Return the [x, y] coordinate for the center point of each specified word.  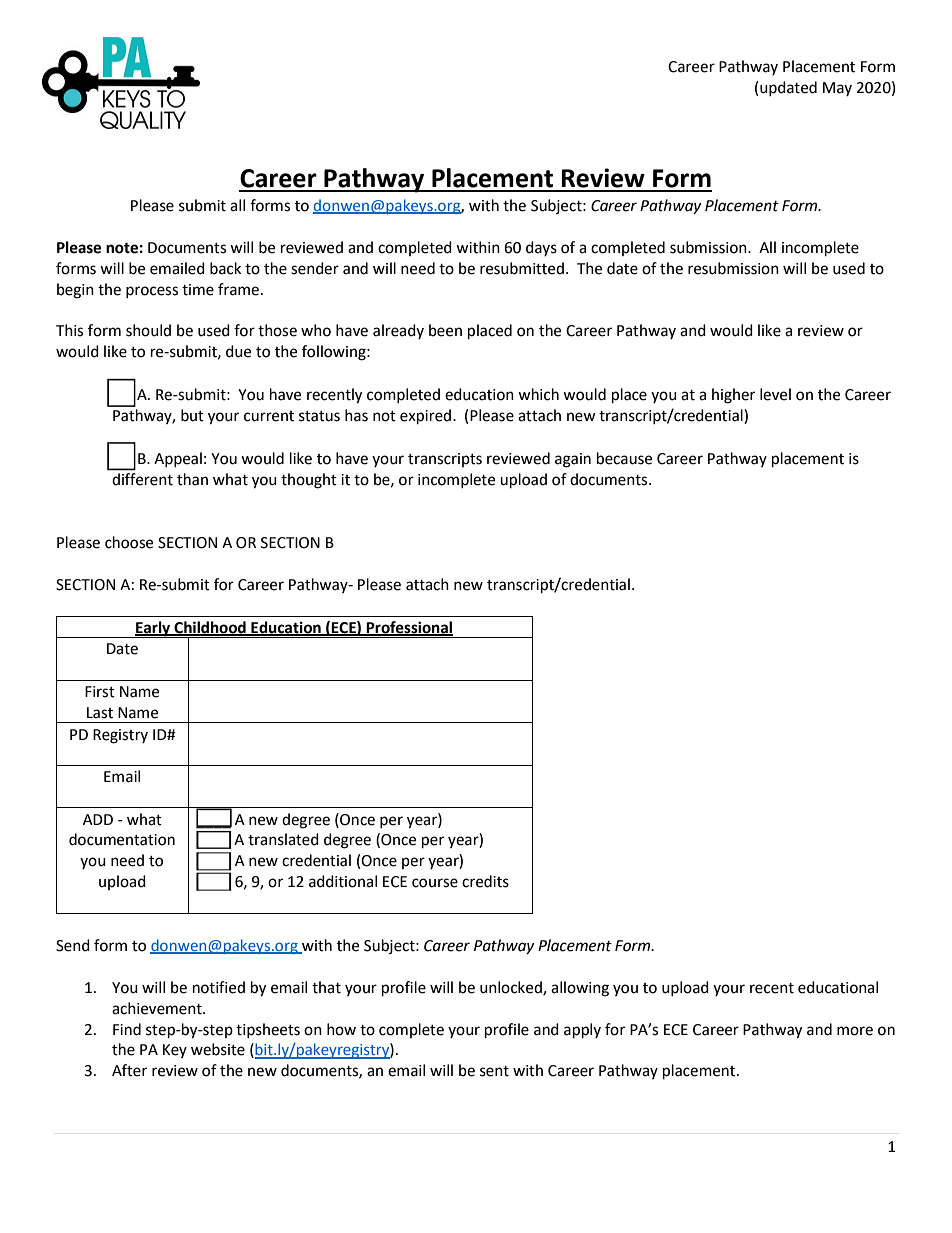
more [855, 1031]
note [122, 248]
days [541, 248]
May [837, 89]
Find [127, 1029]
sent [494, 1071]
